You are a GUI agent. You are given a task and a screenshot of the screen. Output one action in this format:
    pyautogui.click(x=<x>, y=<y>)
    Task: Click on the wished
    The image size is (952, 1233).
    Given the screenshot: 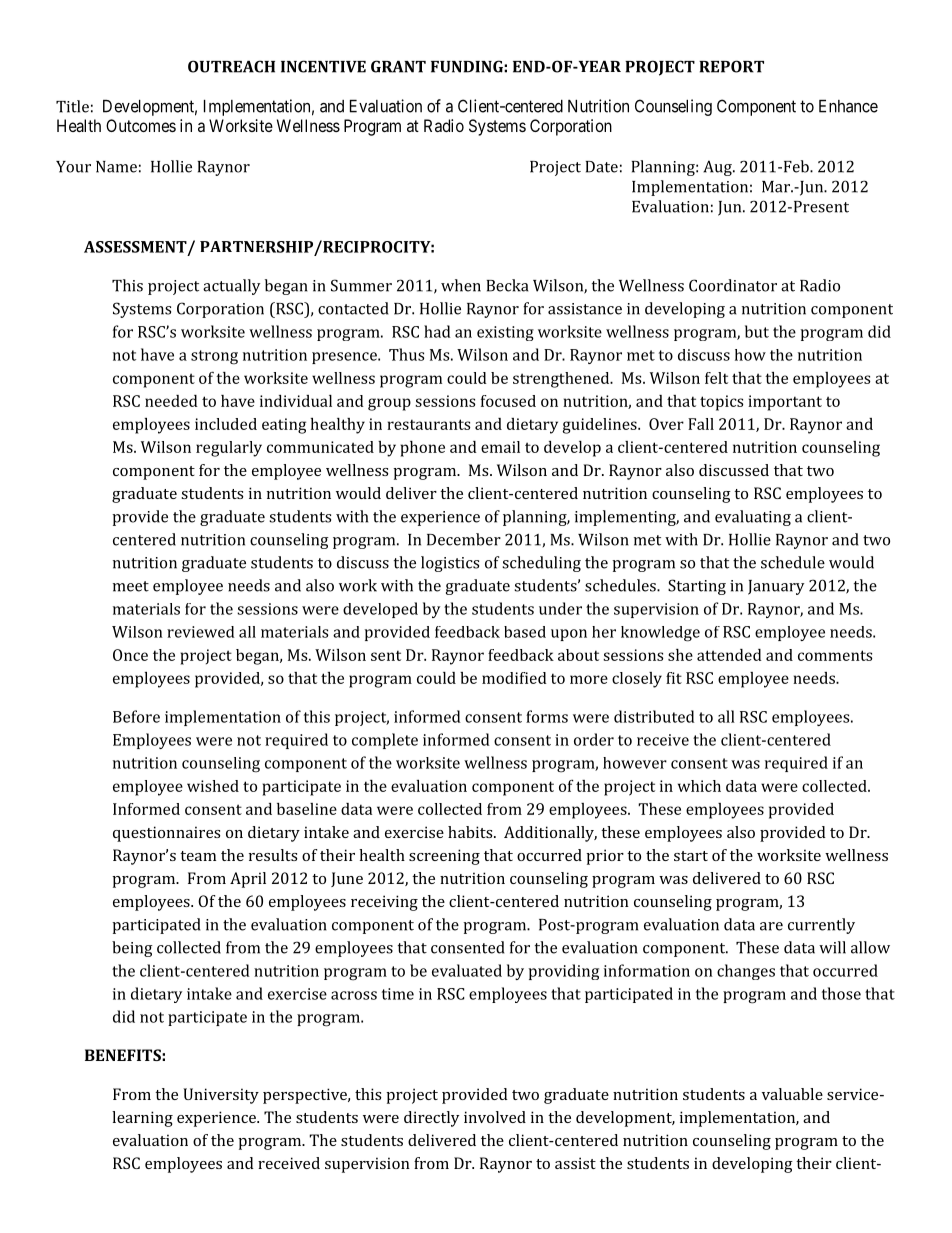 What is the action you would take?
    pyautogui.click(x=213, y=786)
